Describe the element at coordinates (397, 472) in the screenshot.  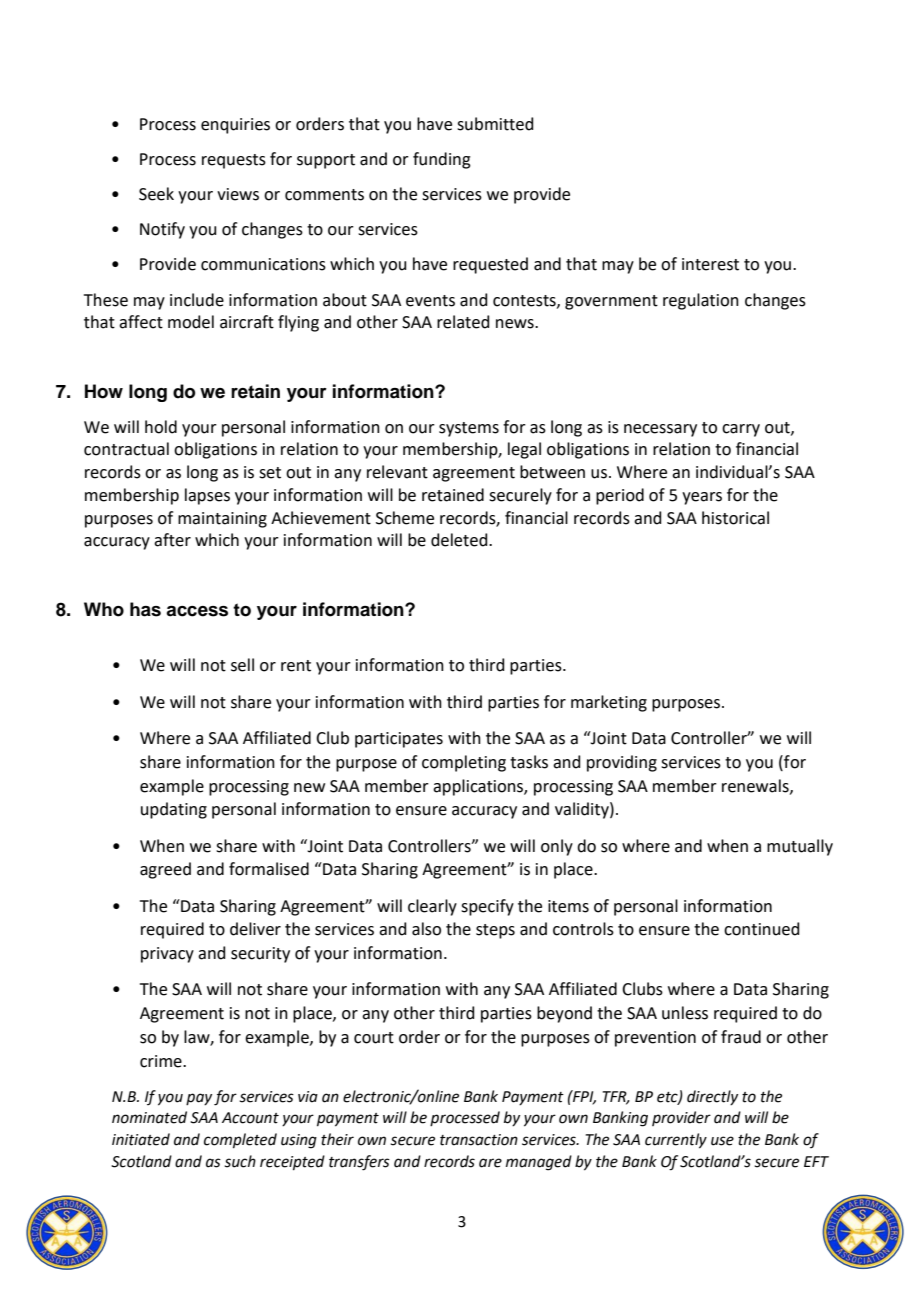
I see `relevant` at that location.
